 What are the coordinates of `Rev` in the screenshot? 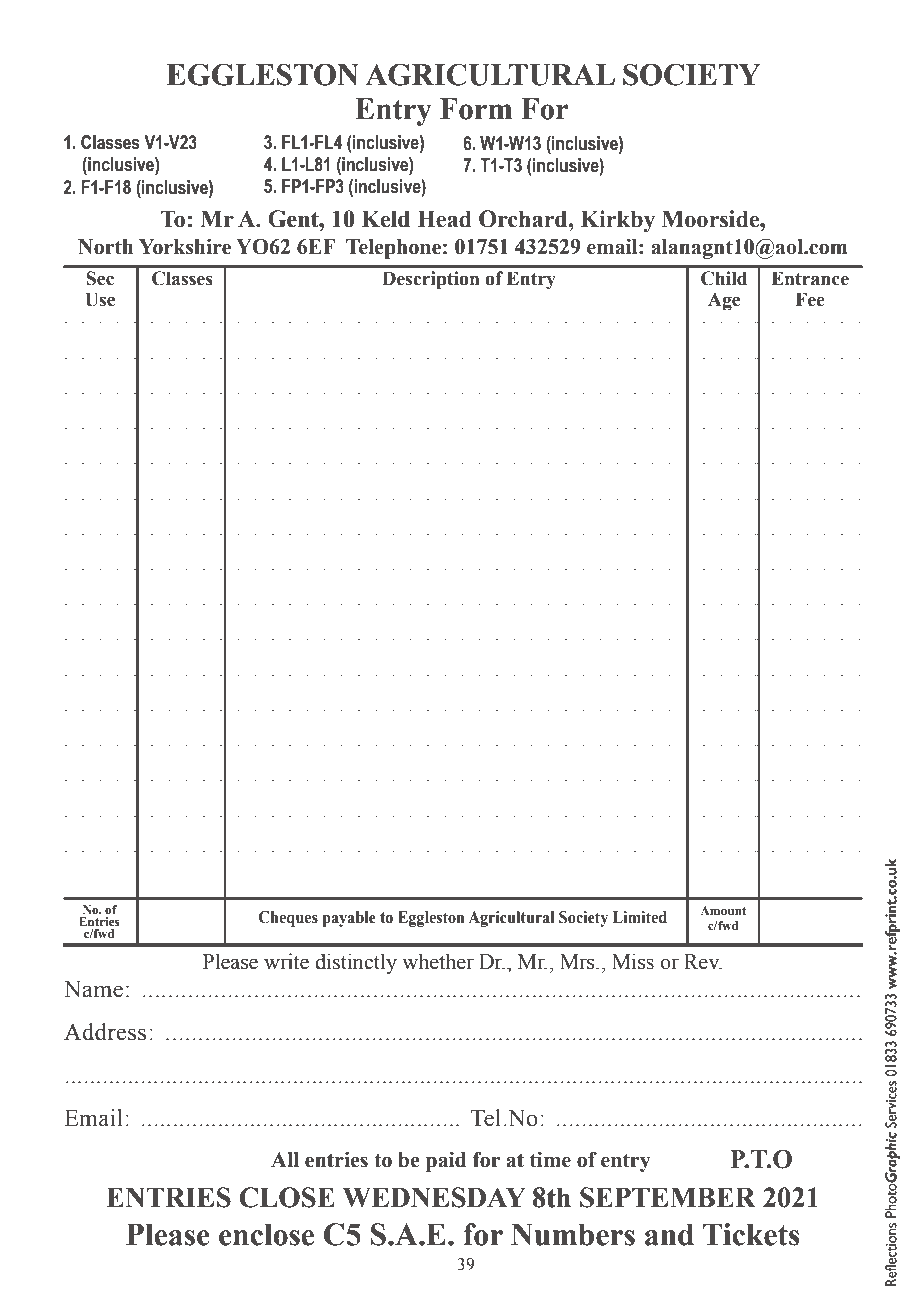 It's located at (703, 962).
